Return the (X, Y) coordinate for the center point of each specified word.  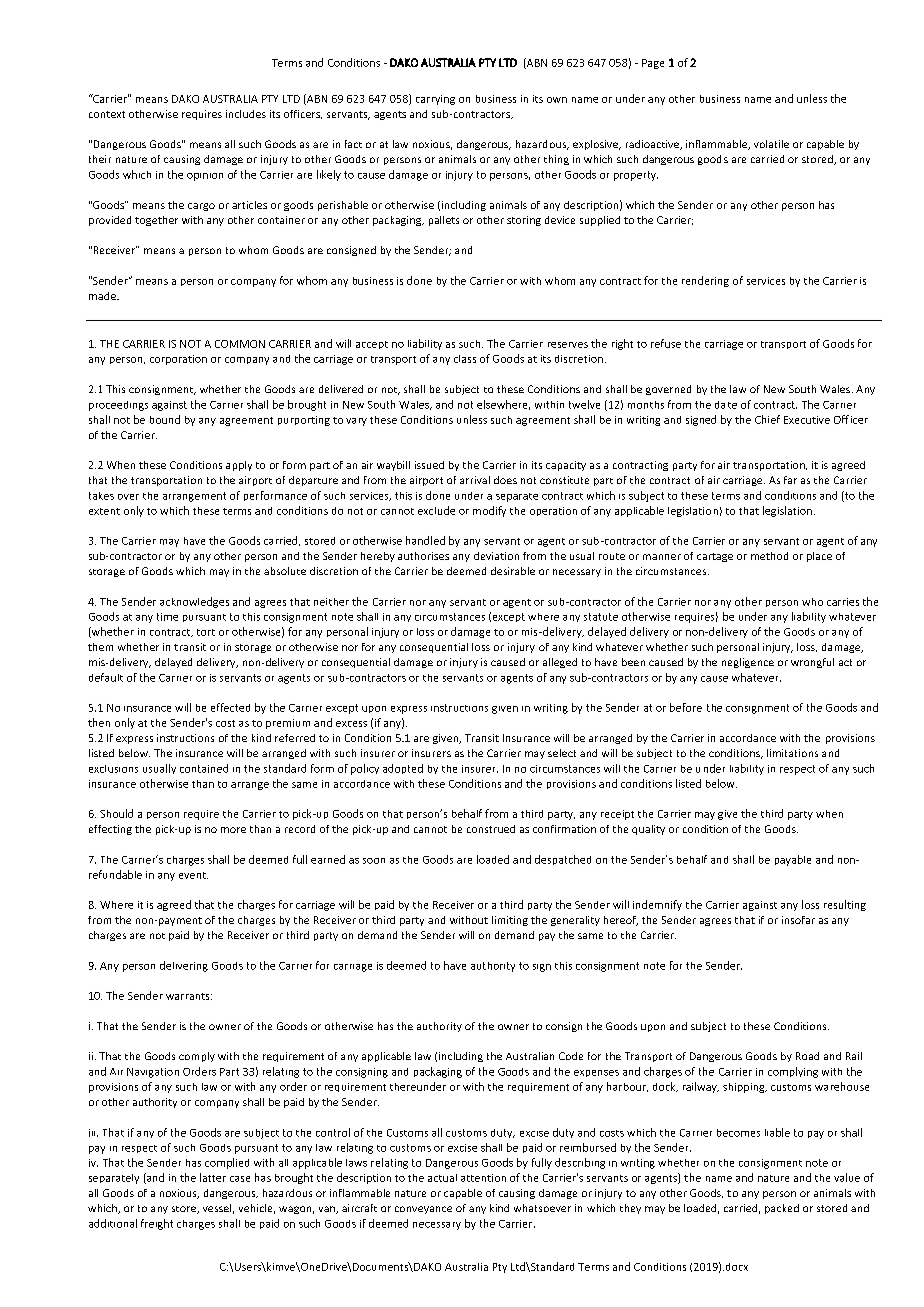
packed (782, 1209)
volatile (771, 144)
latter (213, 1177)
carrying (435, 100)
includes (246, 114)
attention (483, 1178)
